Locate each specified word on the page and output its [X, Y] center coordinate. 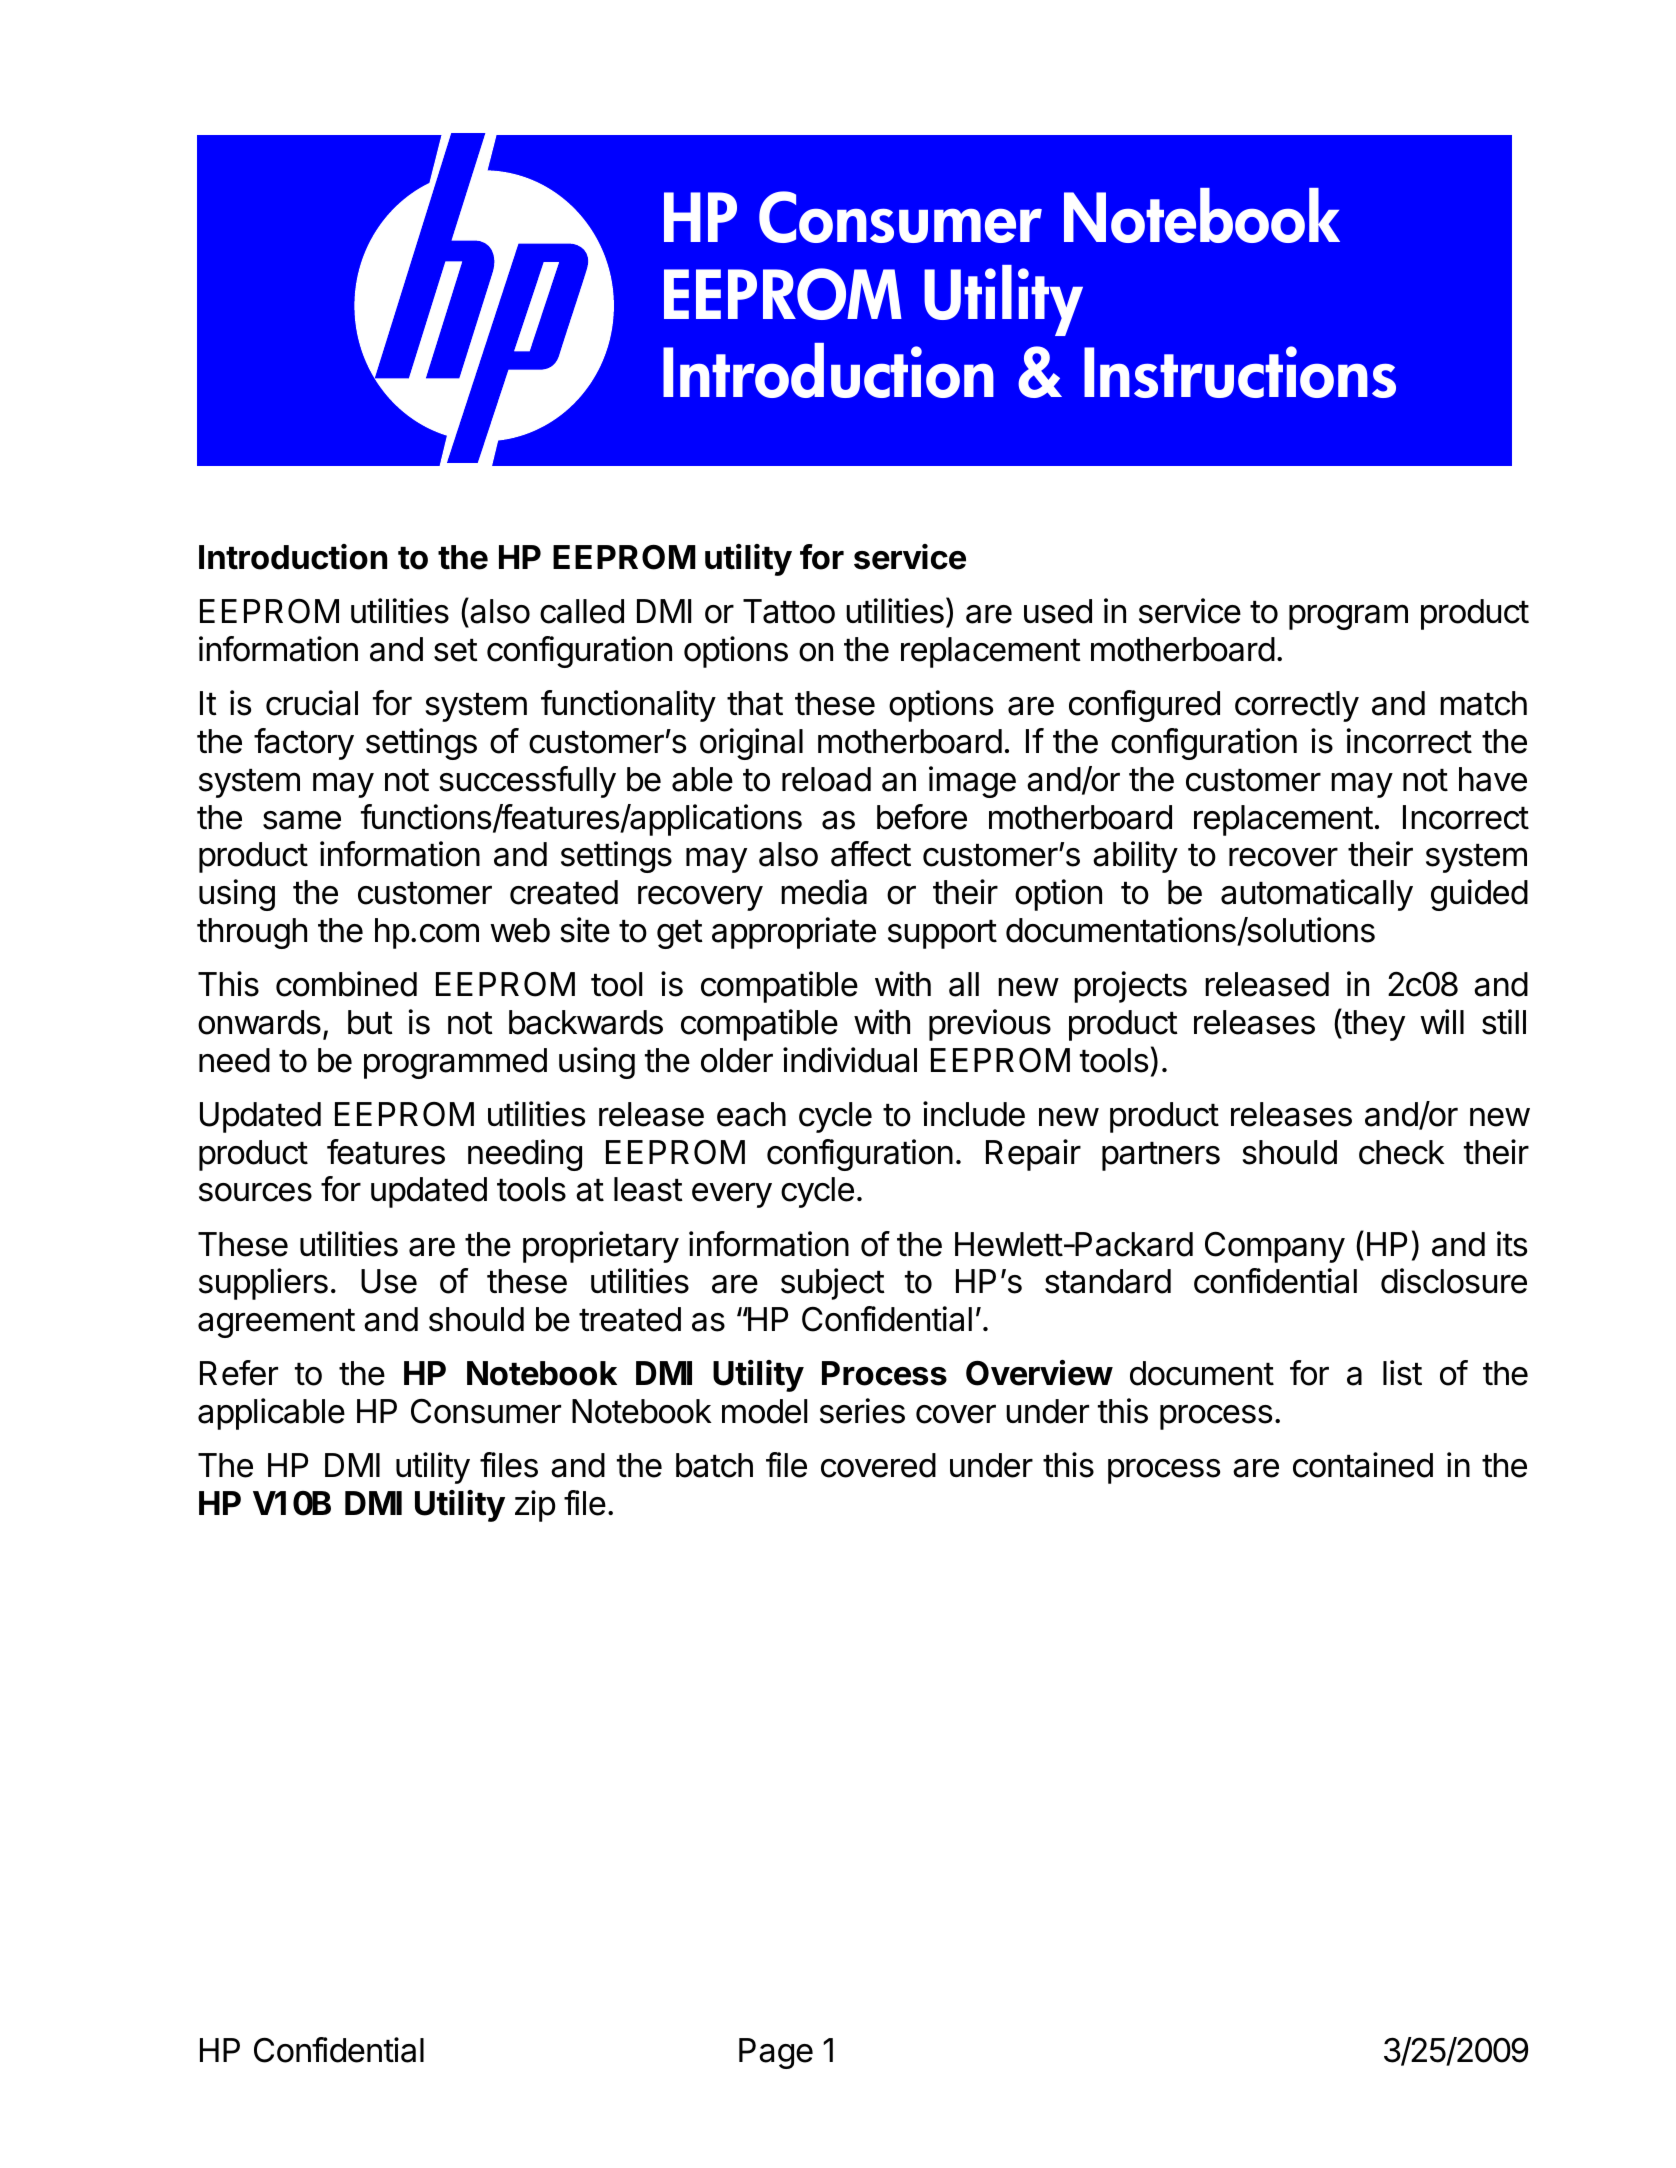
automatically [1317, 895]
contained [1363, 1465]
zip [535, 1506]
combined [346, 984]
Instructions [1240, 372]
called [582, 611]
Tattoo [789, 611]
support [942, 934]
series [862, 1411]
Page [776, 2053]
